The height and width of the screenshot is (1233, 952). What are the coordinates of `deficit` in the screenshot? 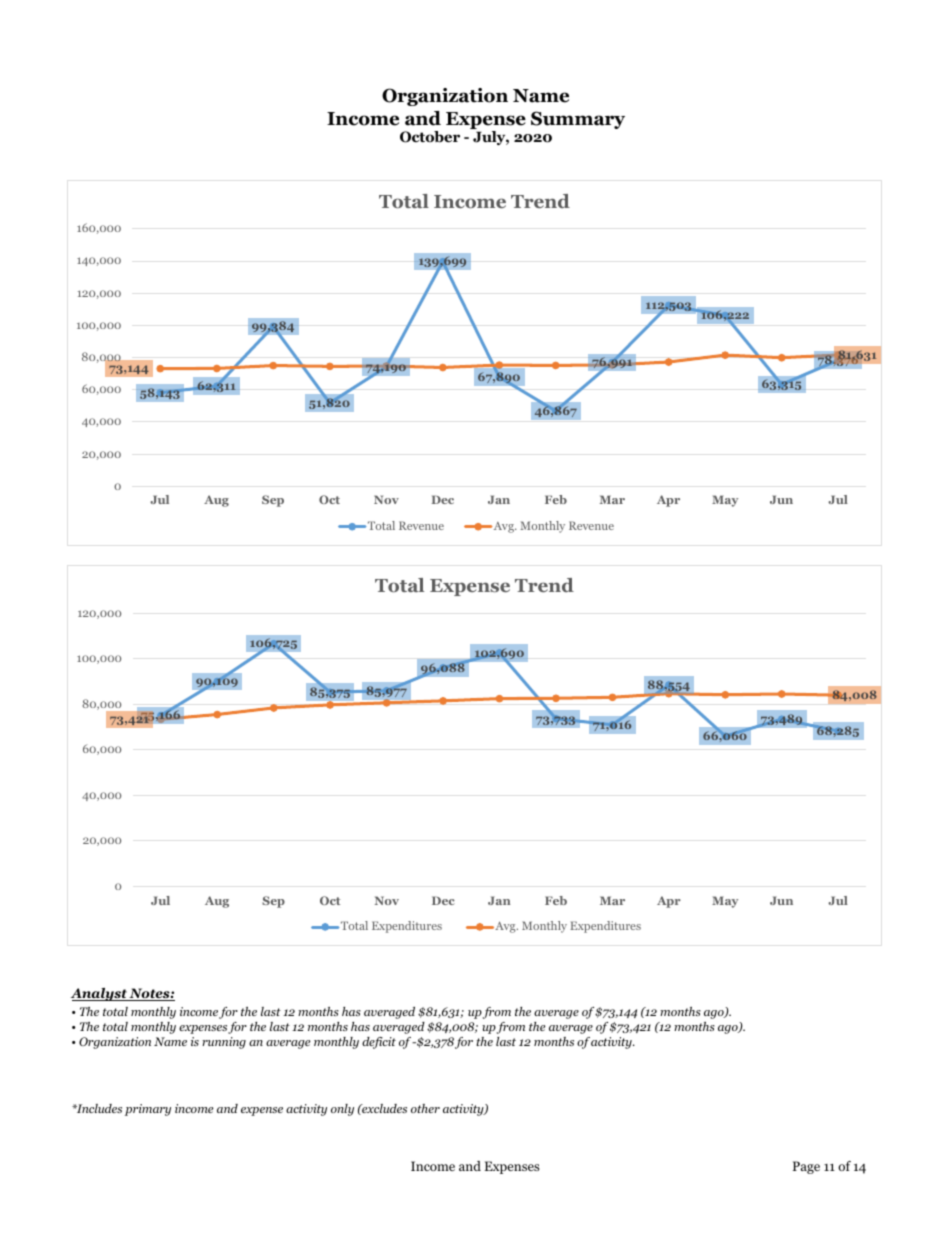 It's located at (379, 1043).
